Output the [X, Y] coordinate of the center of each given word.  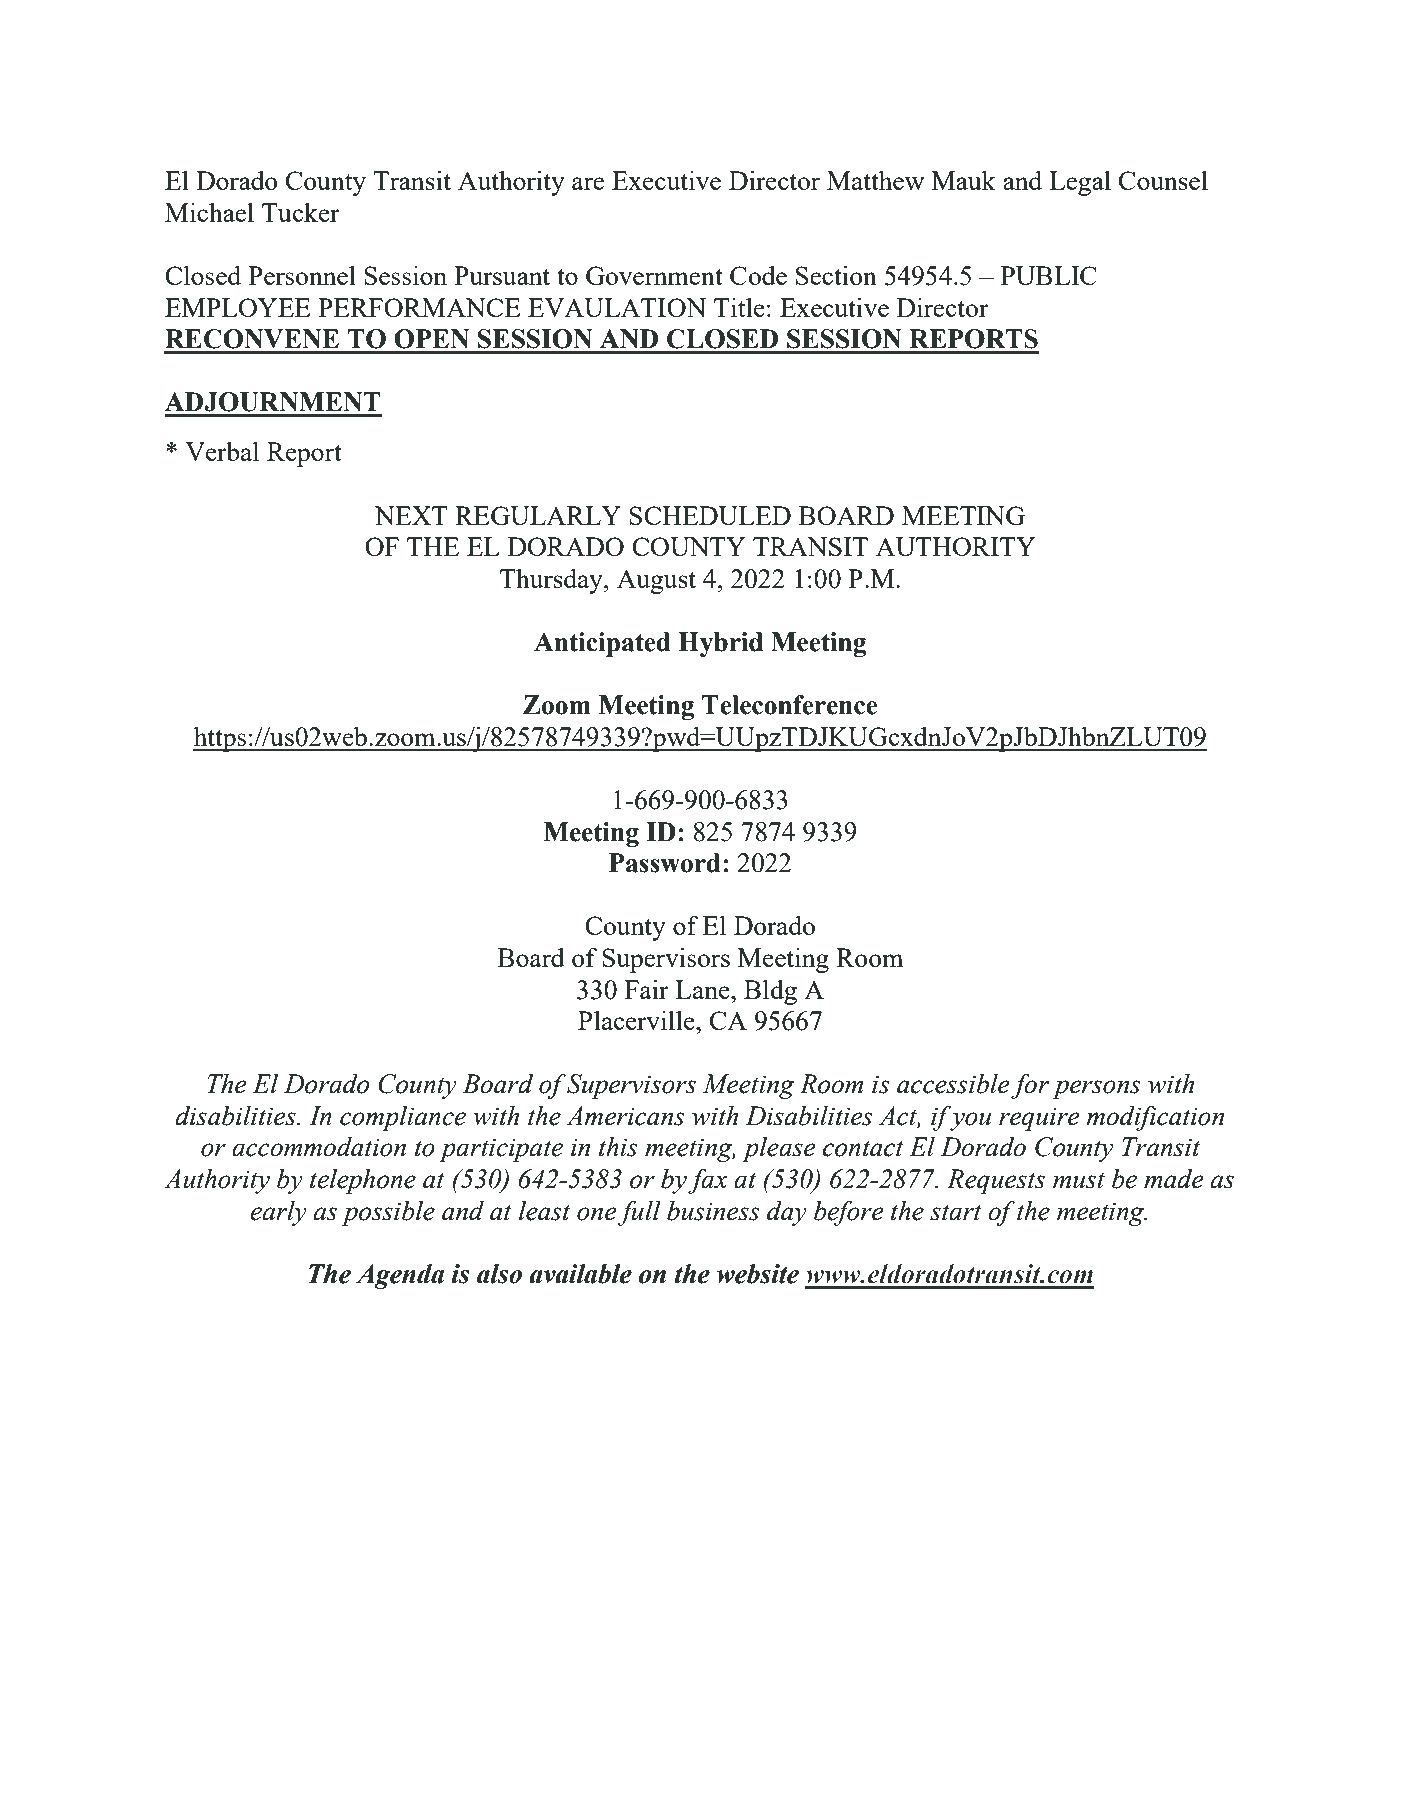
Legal [1080, 183]
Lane [703, 989]
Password [665, 863]
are [588, 183]
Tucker [301, 212]
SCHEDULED [710, 515]
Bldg [770, 992]
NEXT [411, 515]
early [278, 1213]
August [656, 581]
